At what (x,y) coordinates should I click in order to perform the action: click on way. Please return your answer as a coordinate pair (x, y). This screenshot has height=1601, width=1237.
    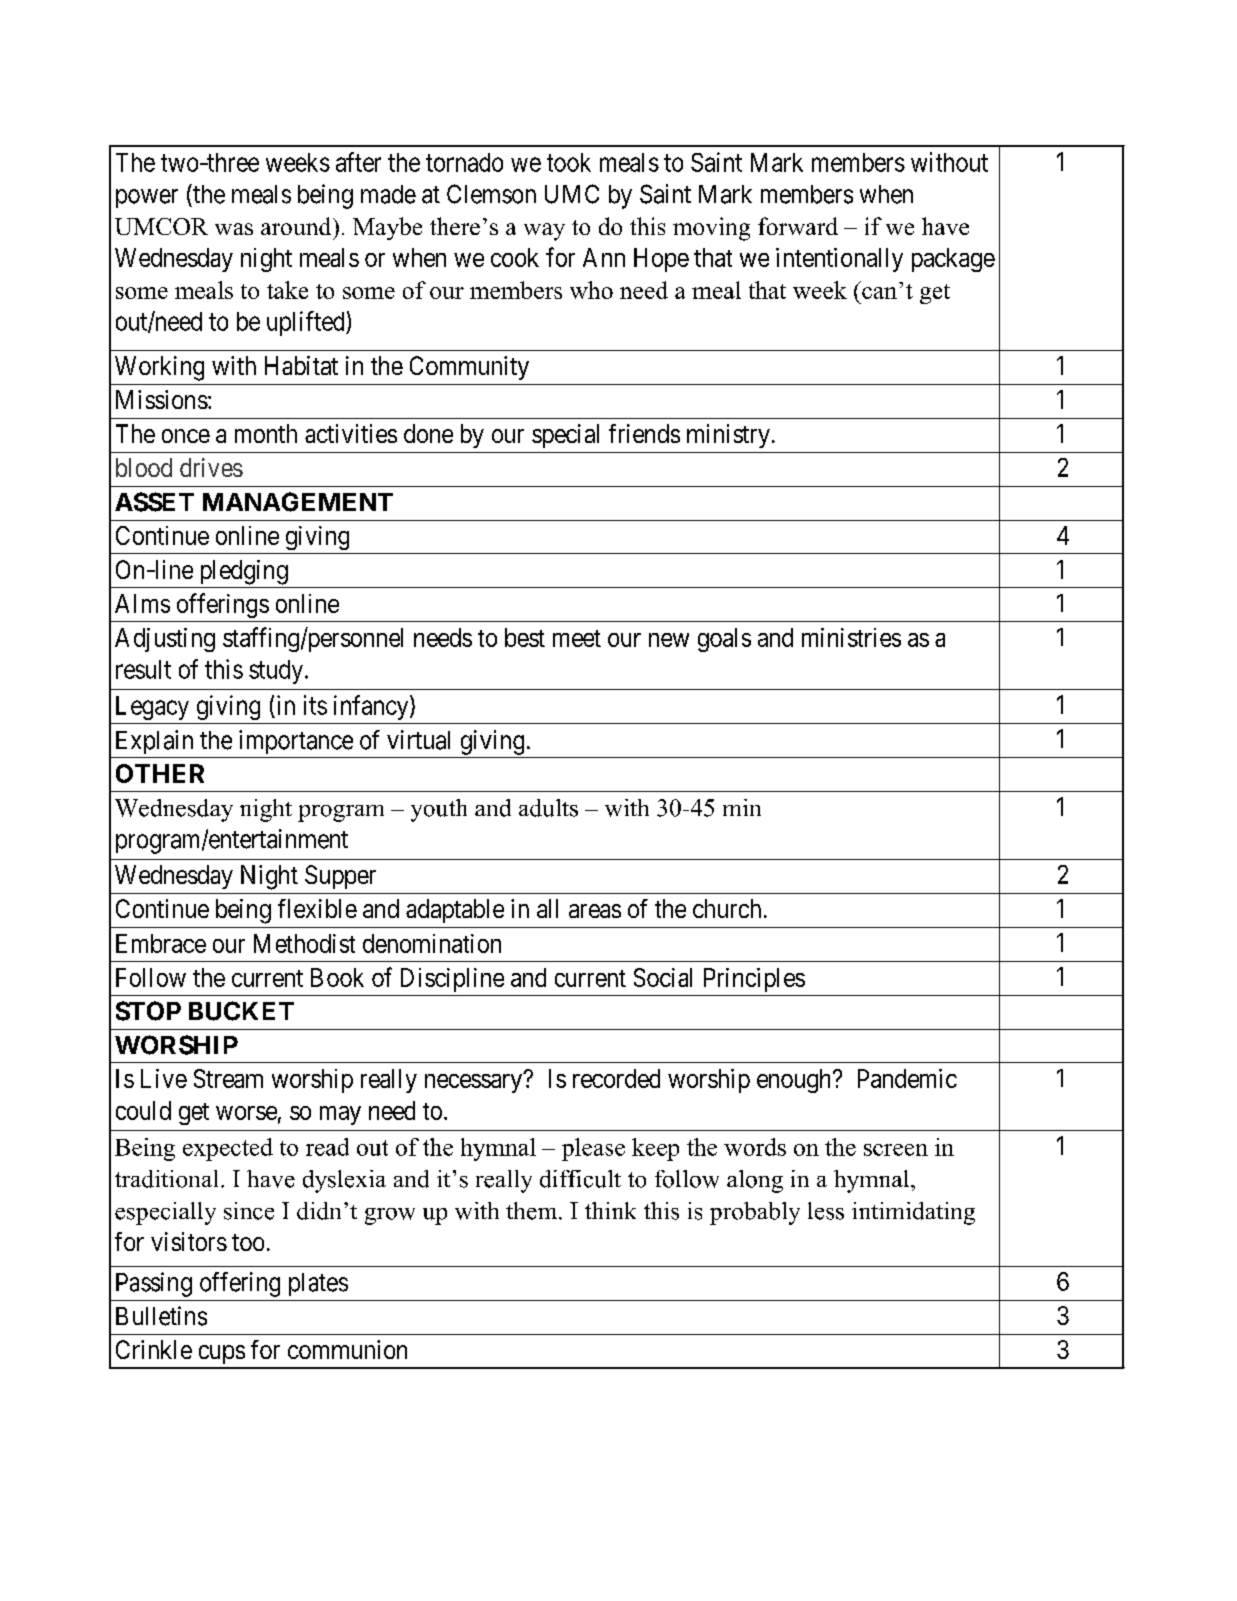
    Looking at the image, I should click on (544, 232).
